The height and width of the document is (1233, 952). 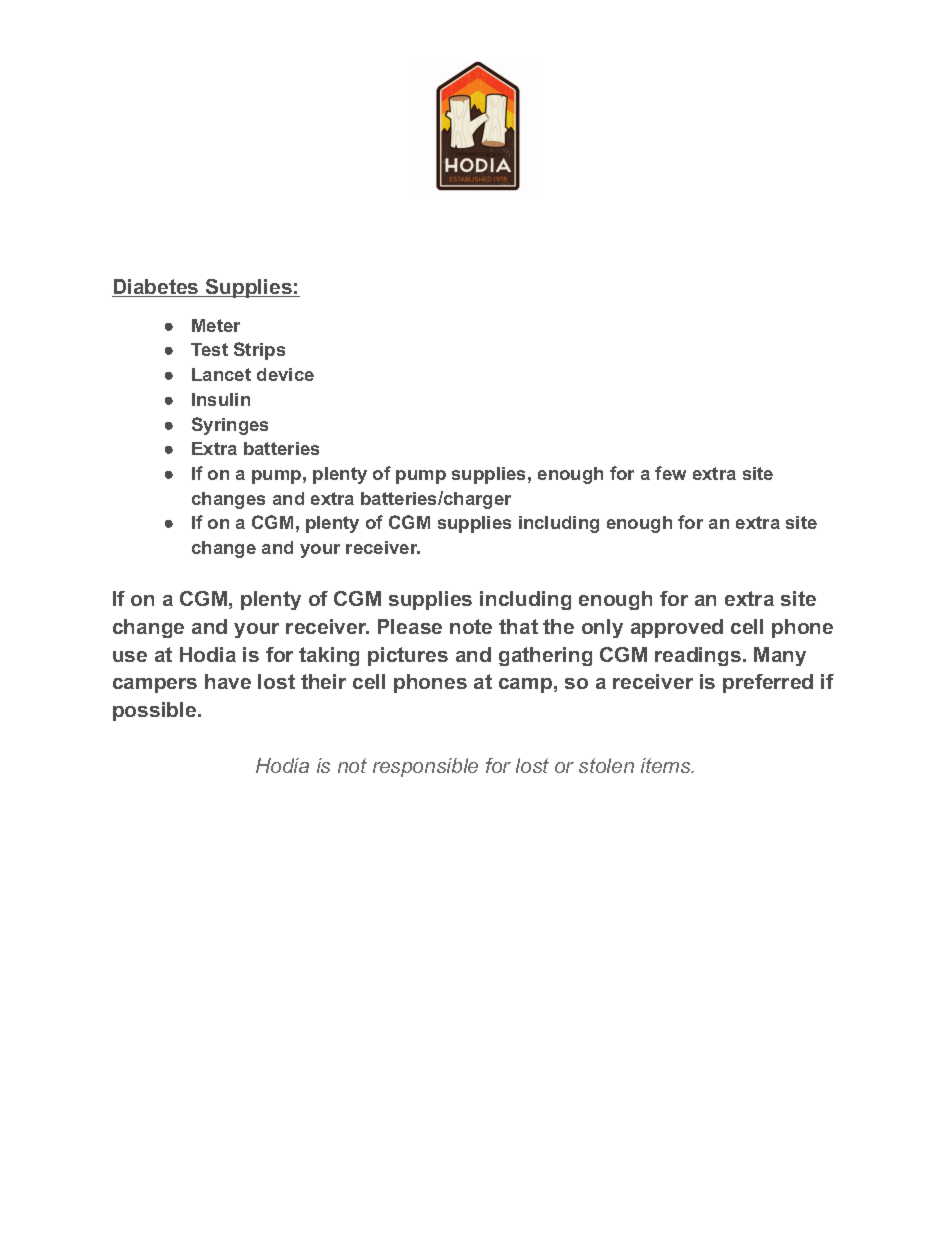 What do you see at coordinates (410, 626) in the document?
I see `Please` at bounding box center [410, 626].
